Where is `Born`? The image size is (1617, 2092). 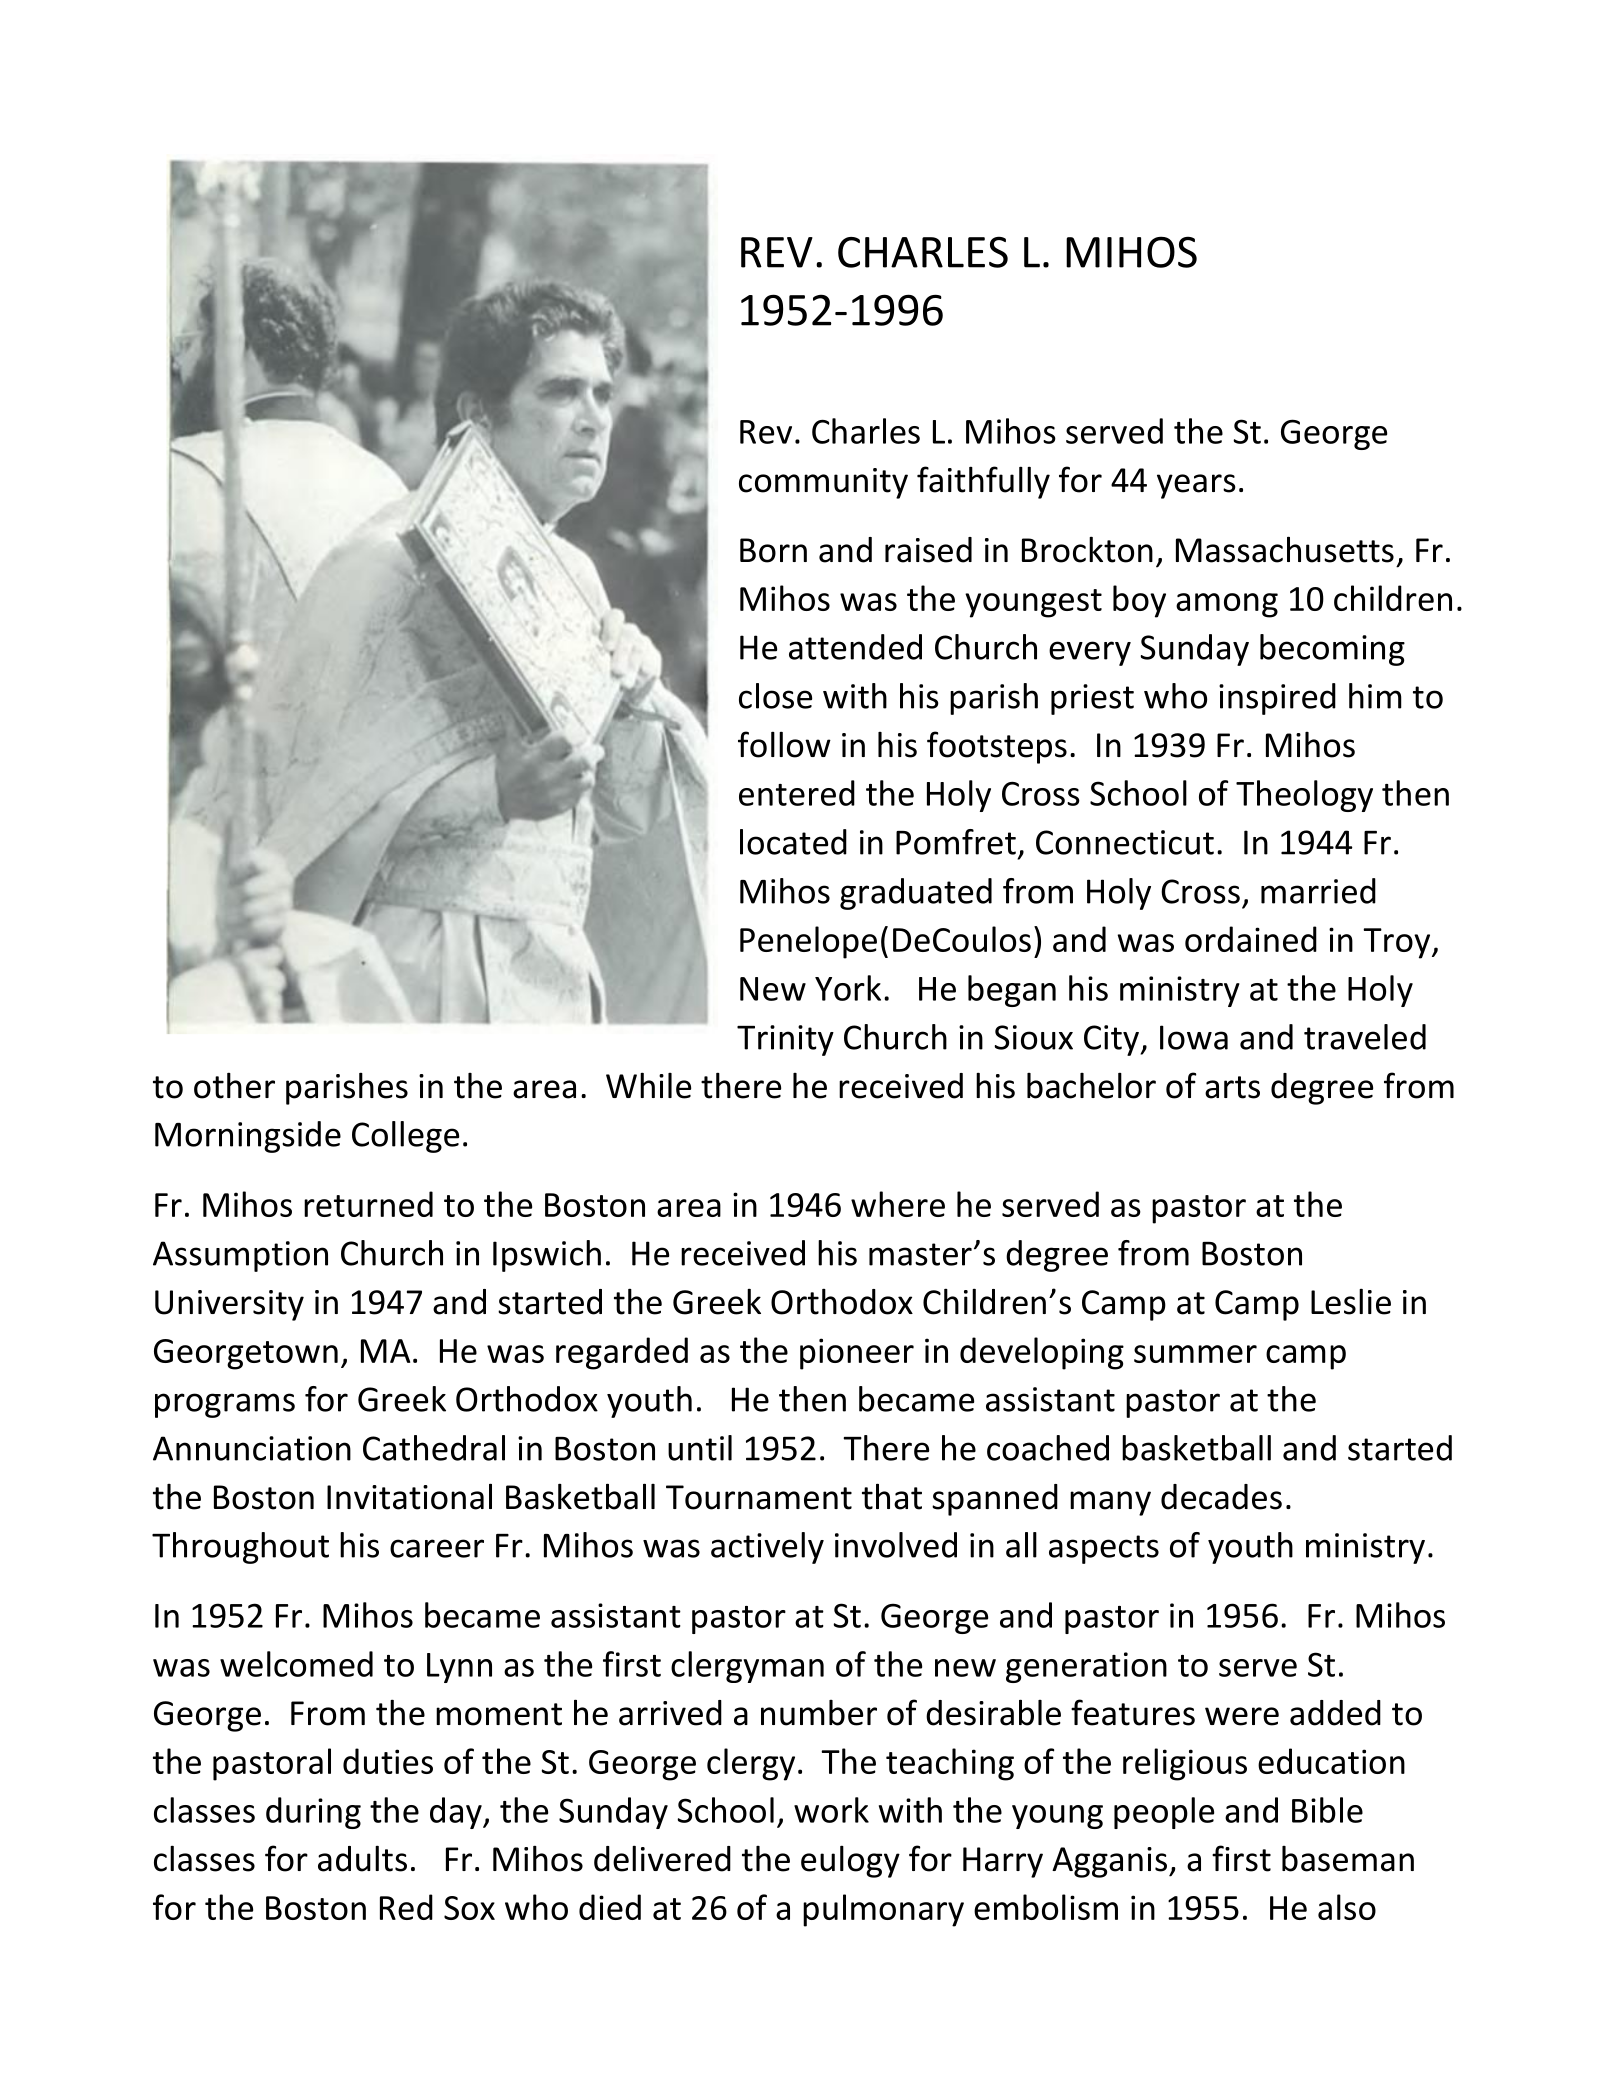
Born is located at coordinates (773, 550).
